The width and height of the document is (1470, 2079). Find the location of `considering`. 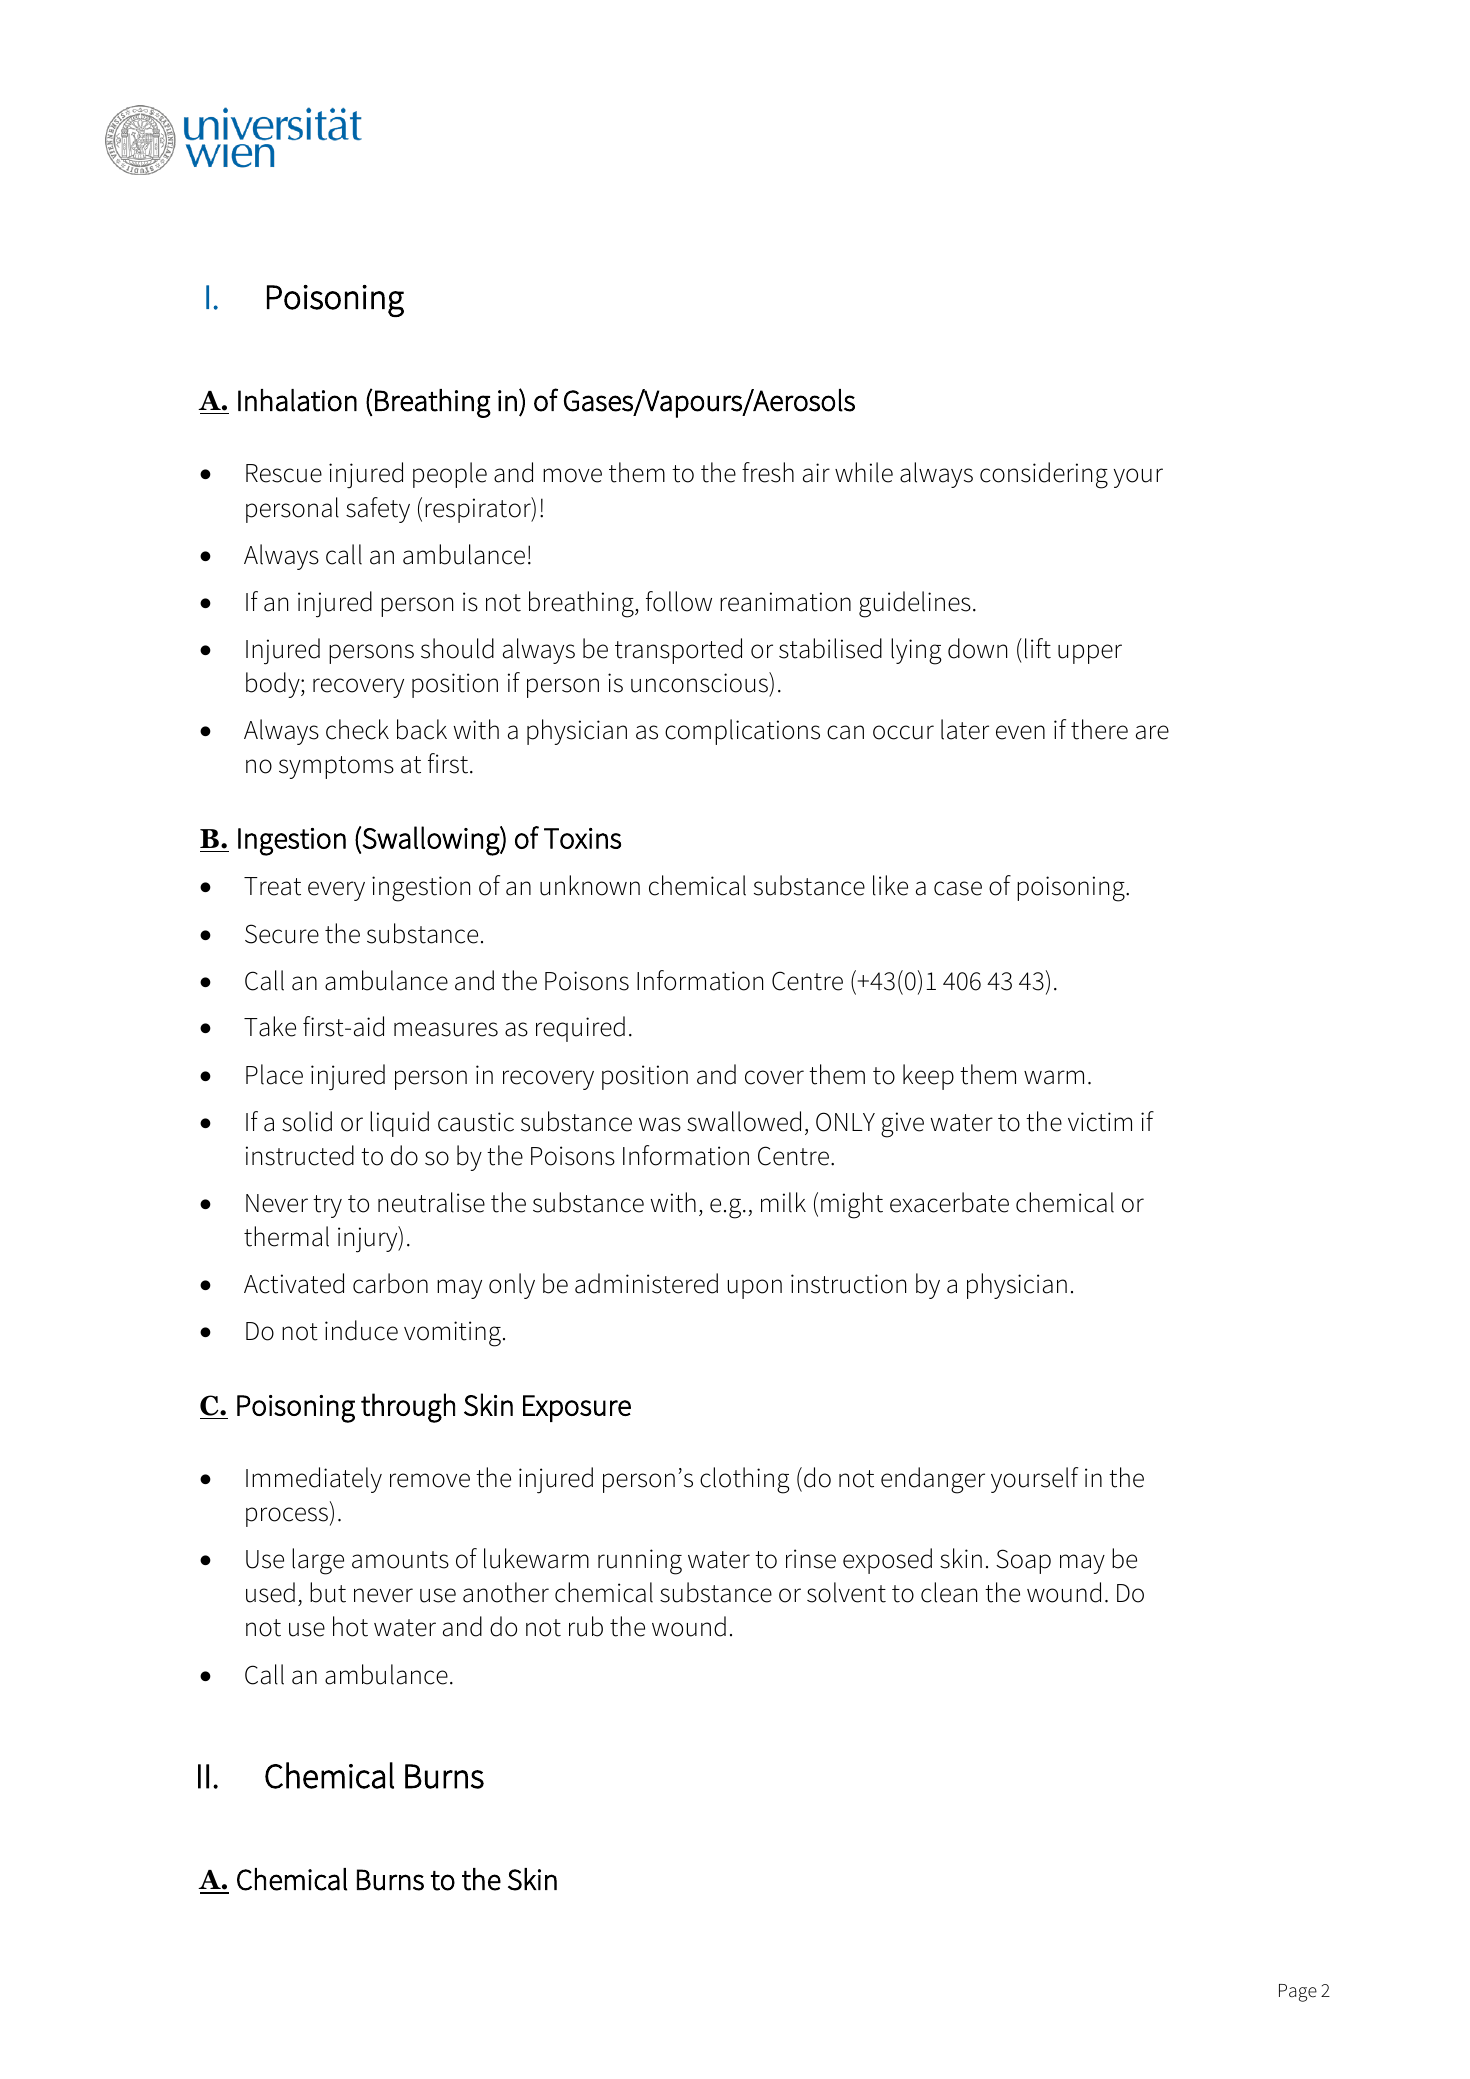

considering is located at coordinates (1044, 475).
